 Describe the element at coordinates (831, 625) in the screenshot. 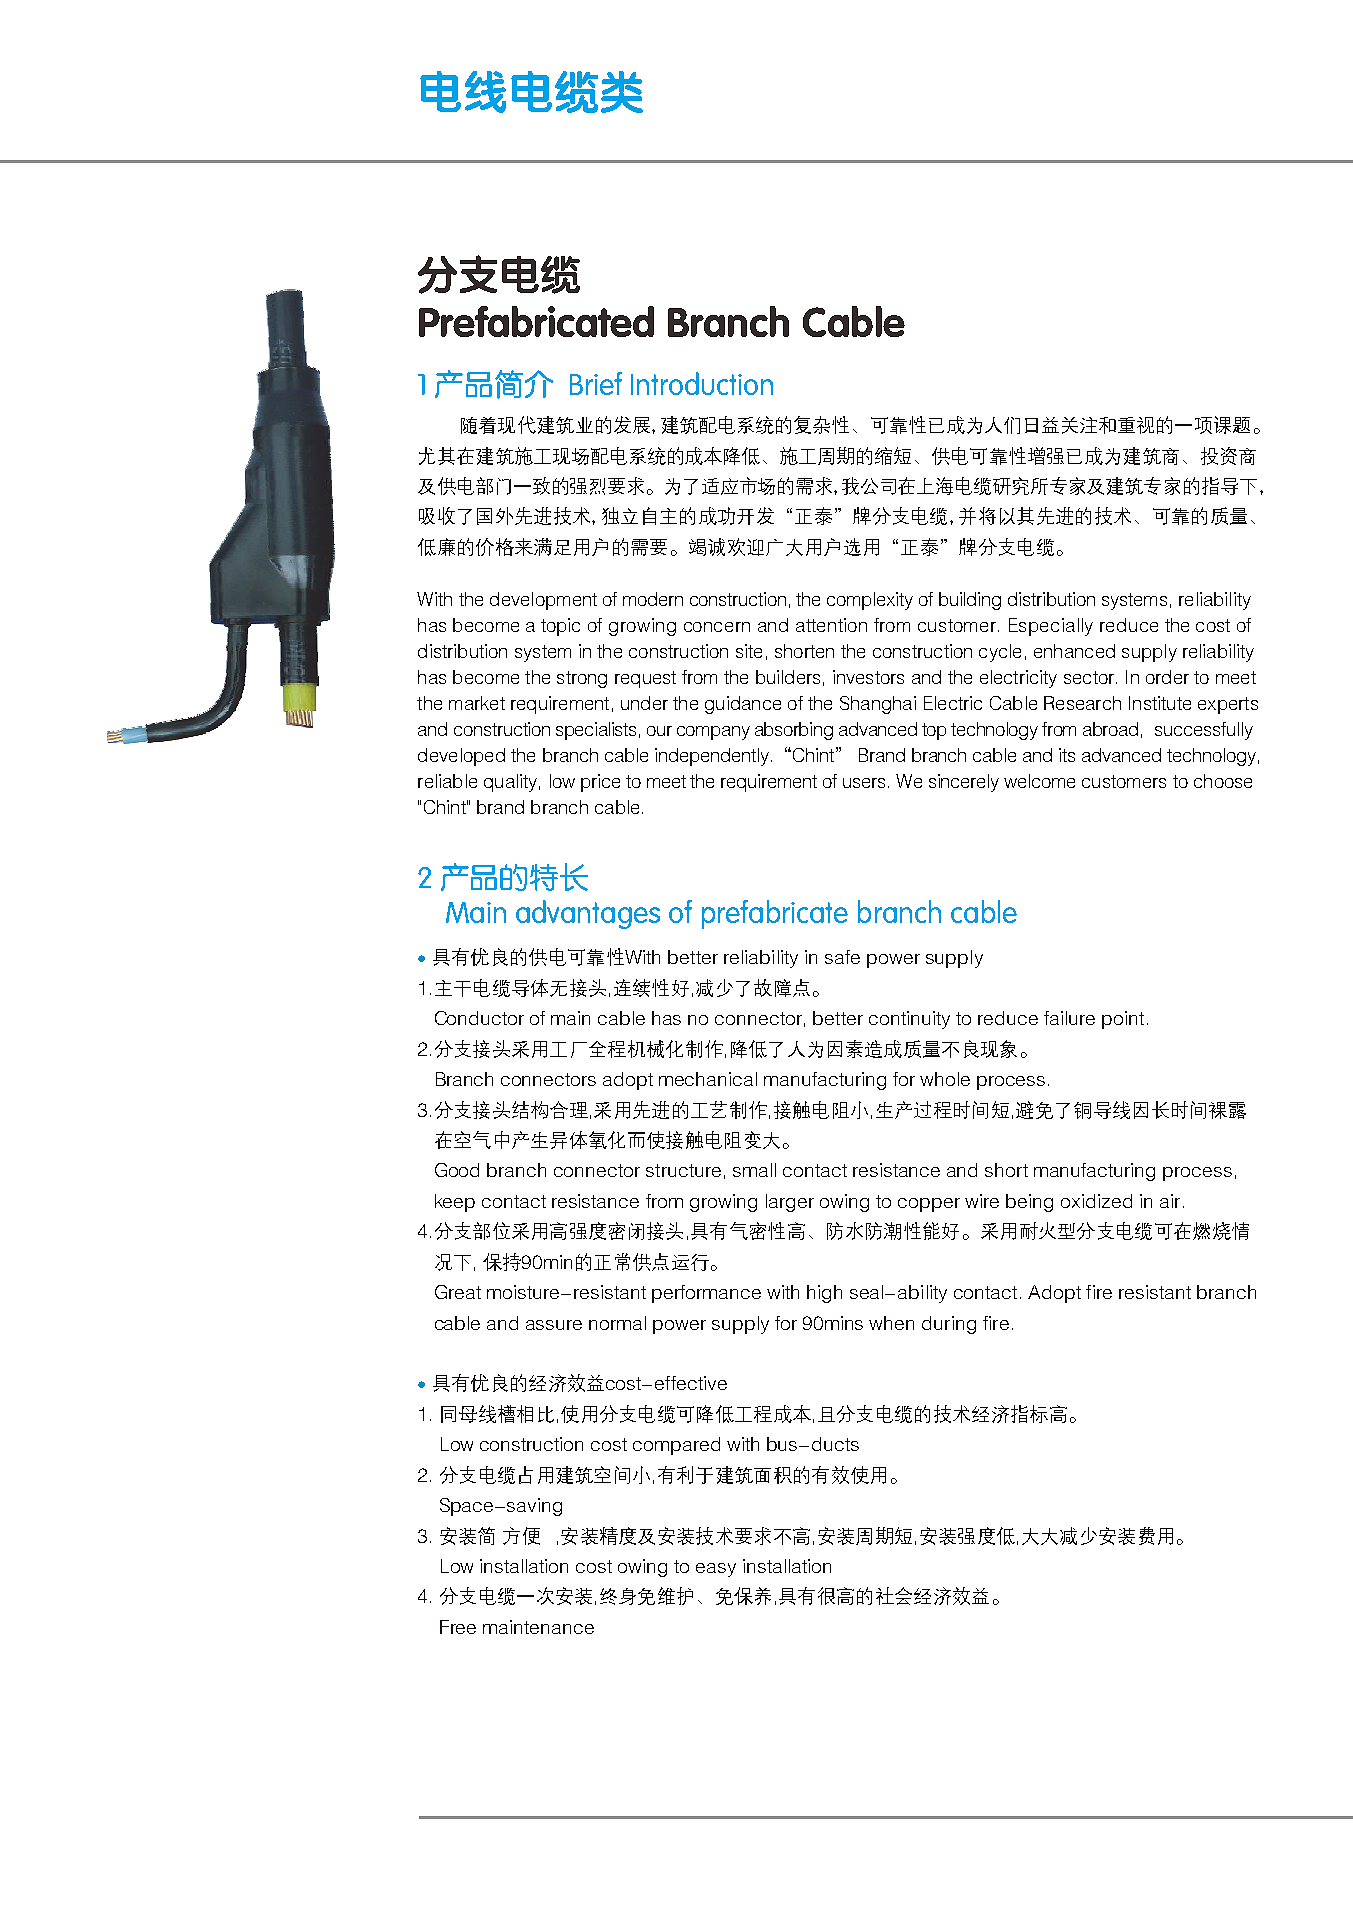

I see `attention` at that location.
